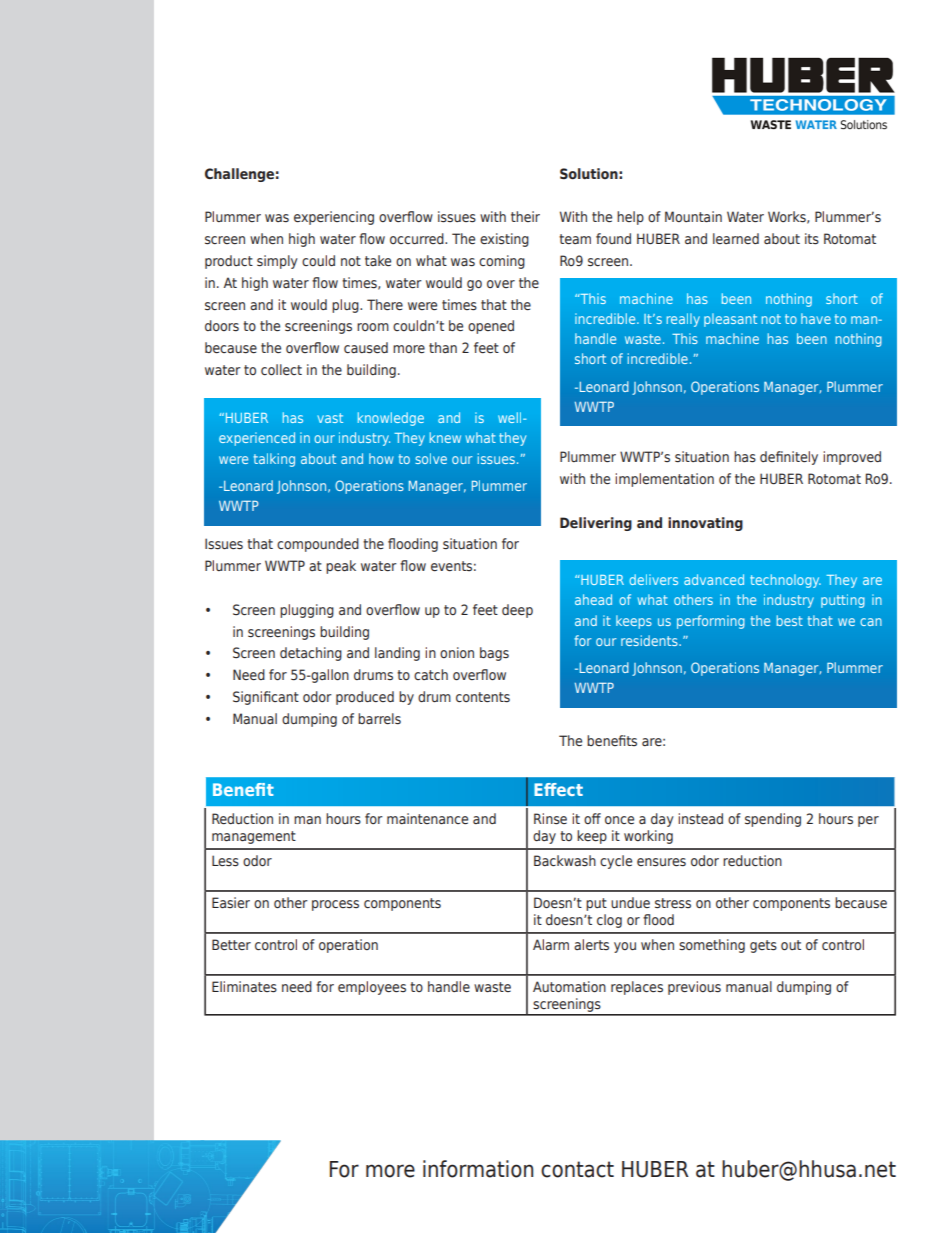 The image size is (952, 1233). What do you see at coordinates (483, 697) in the screenshot?
I see `contents` at bounding box center [483, 697].
